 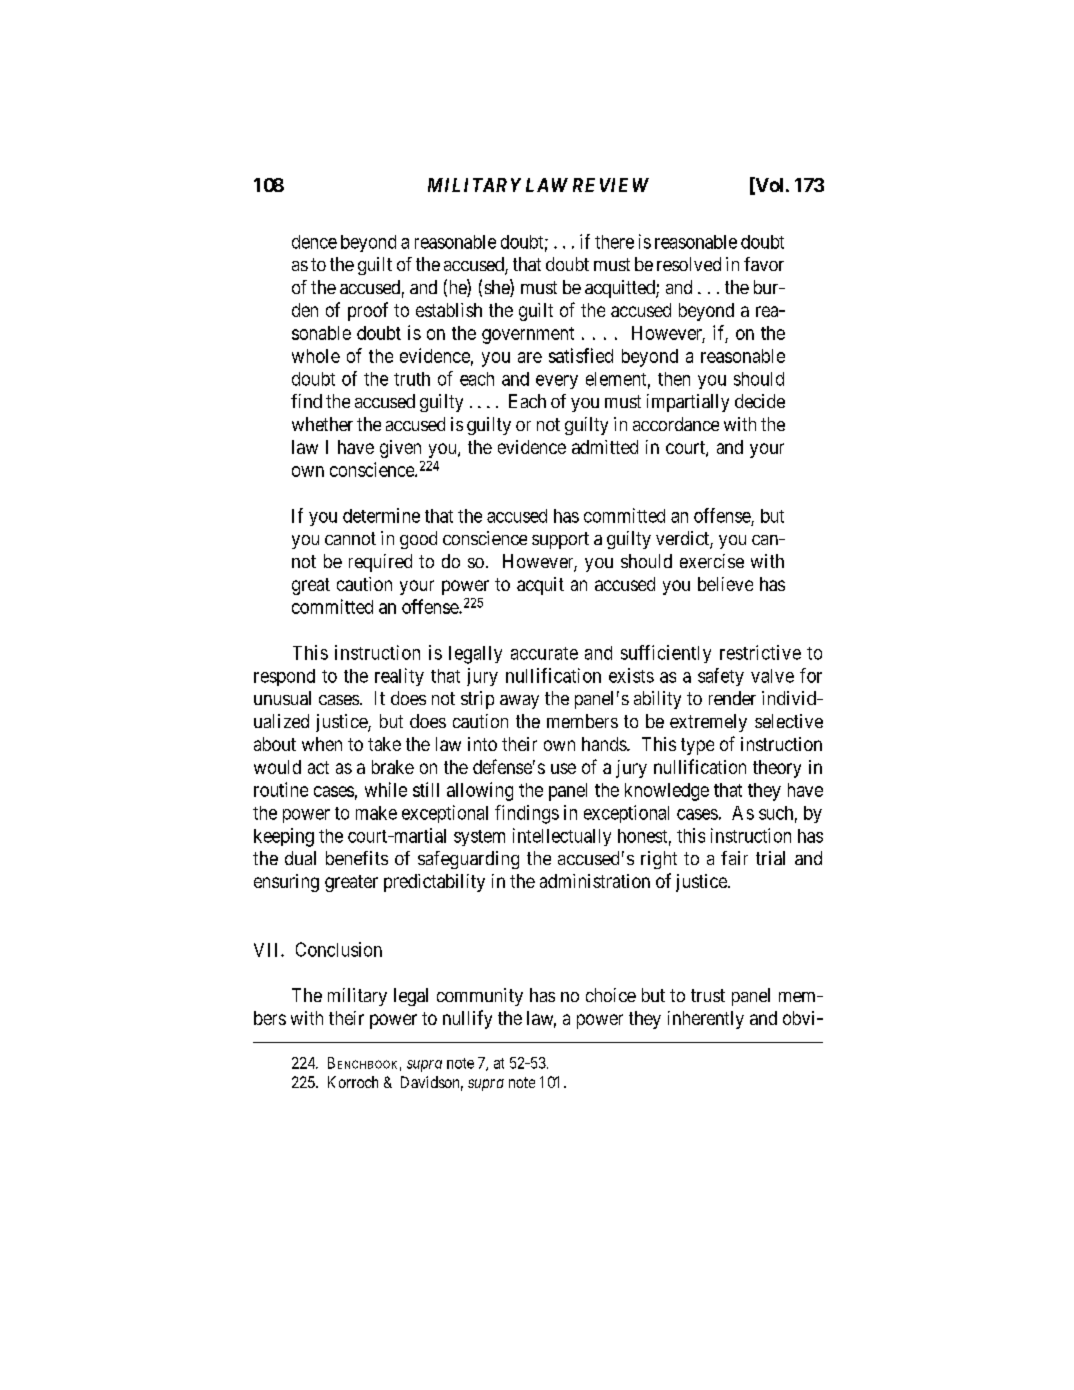 What do you see at coordinates (339, 949) in the page?
I see `Conclusion` at bounding box center [339, 949].
